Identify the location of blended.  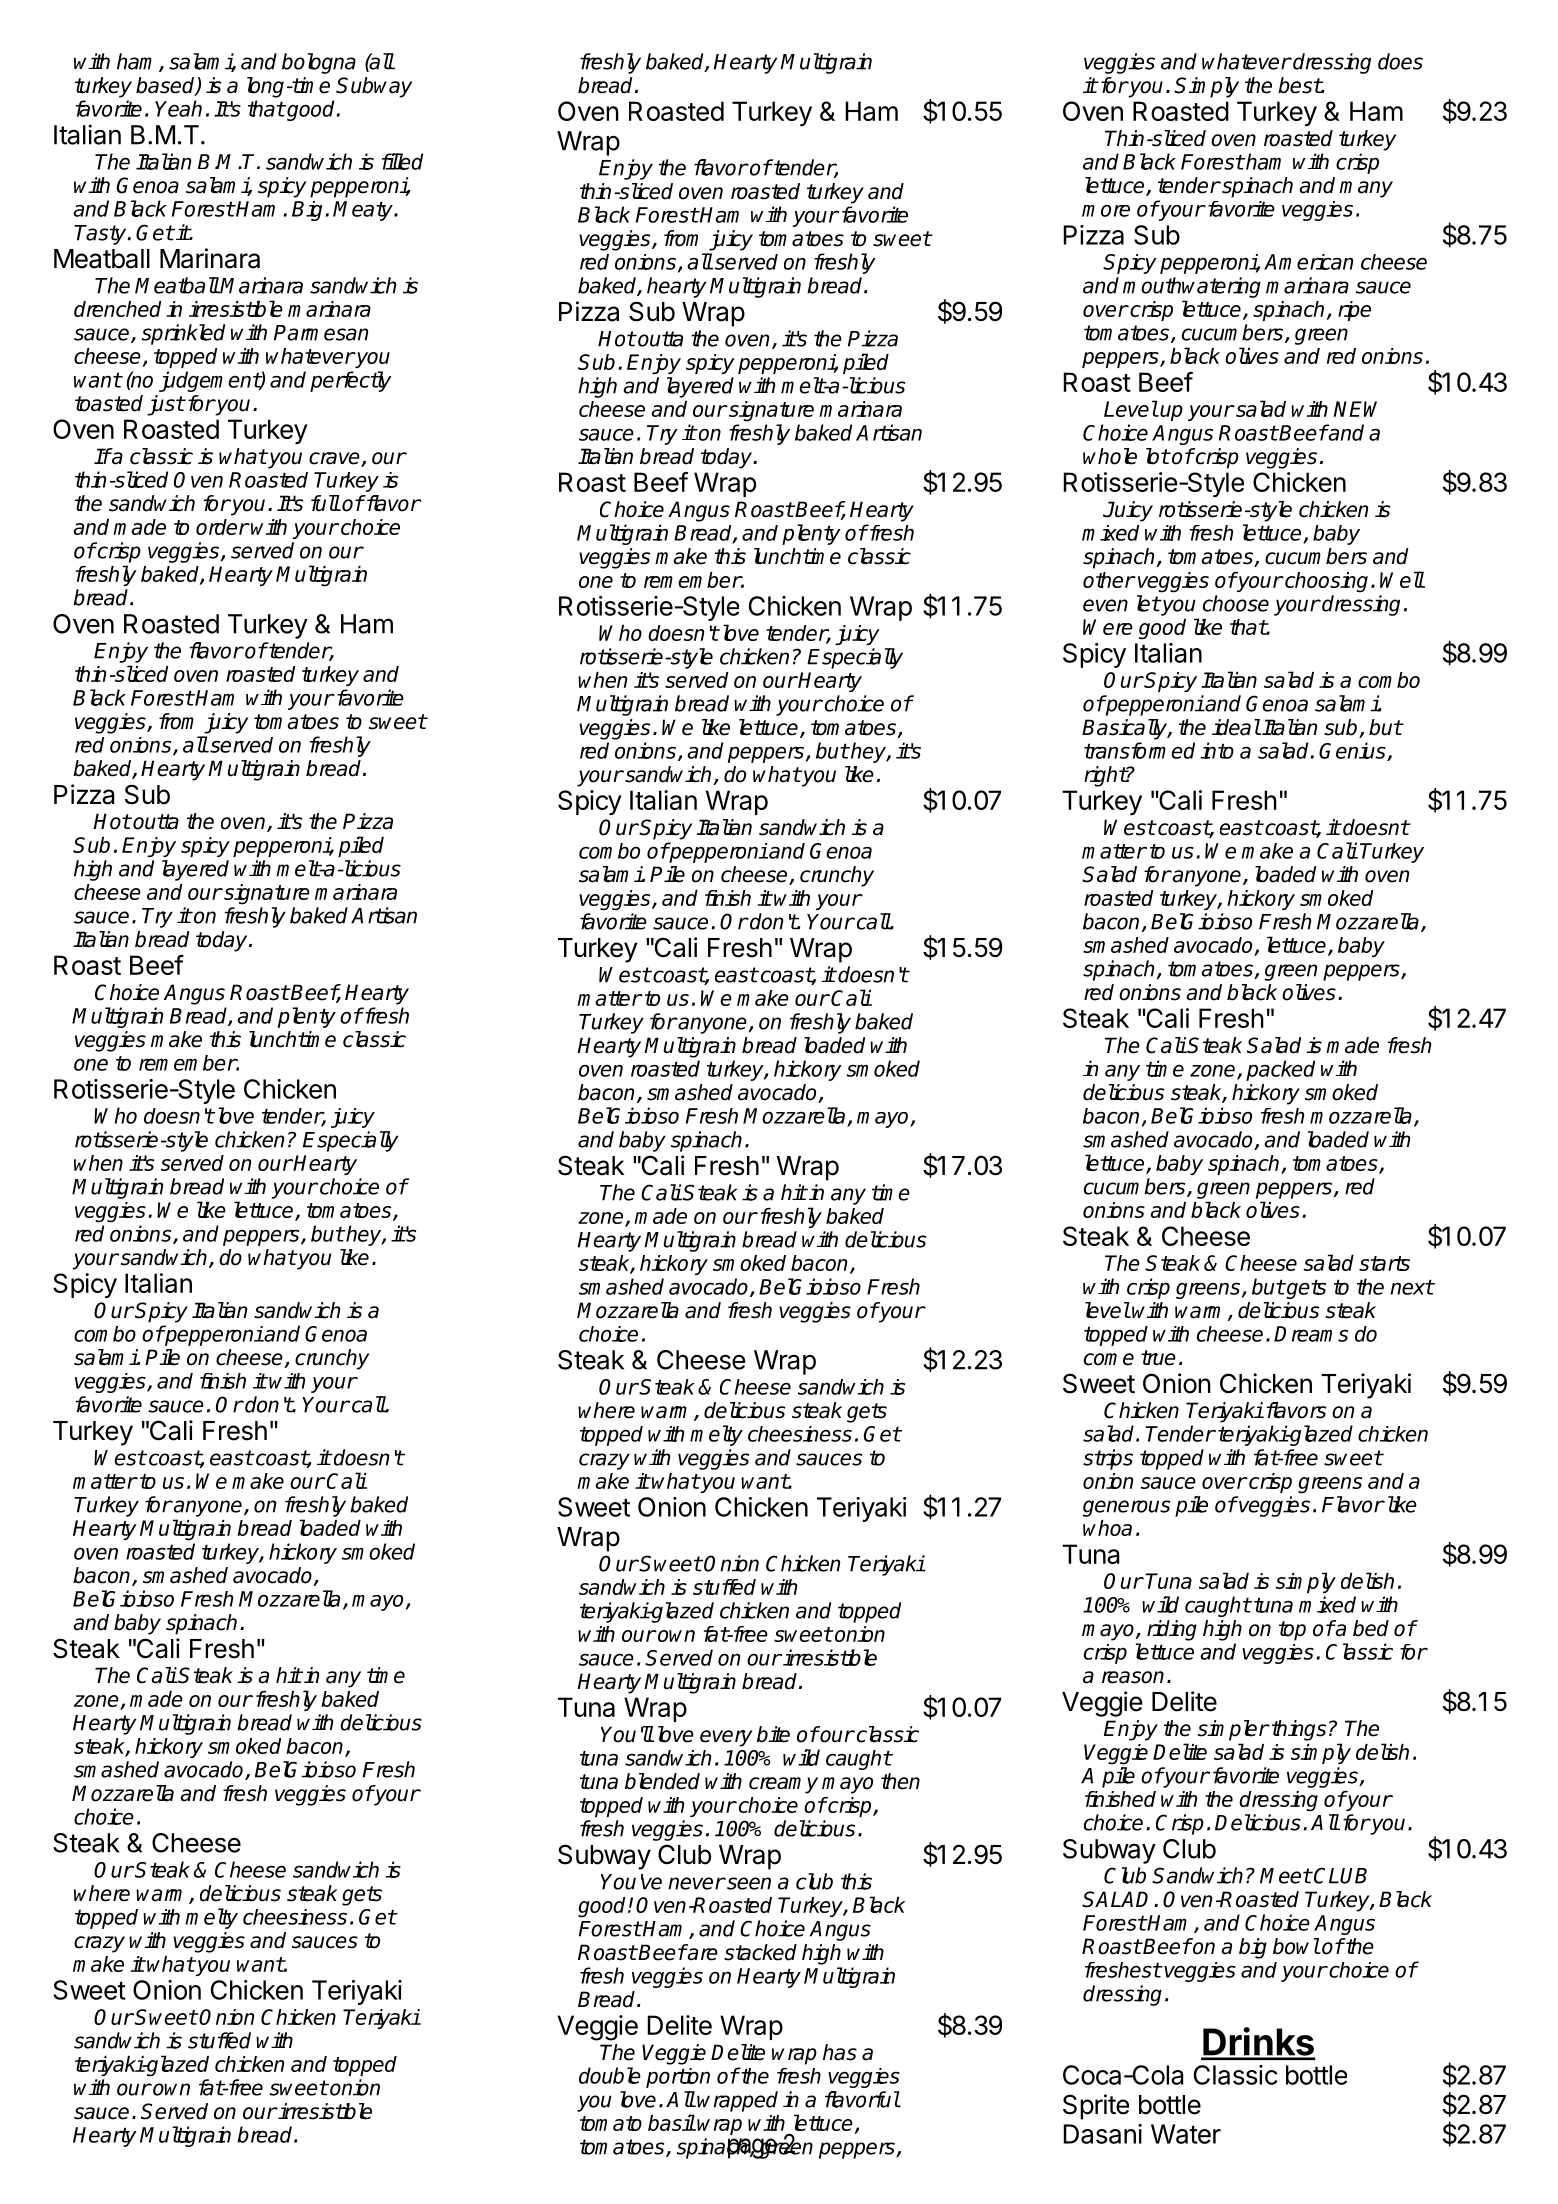
(662, 1781).
